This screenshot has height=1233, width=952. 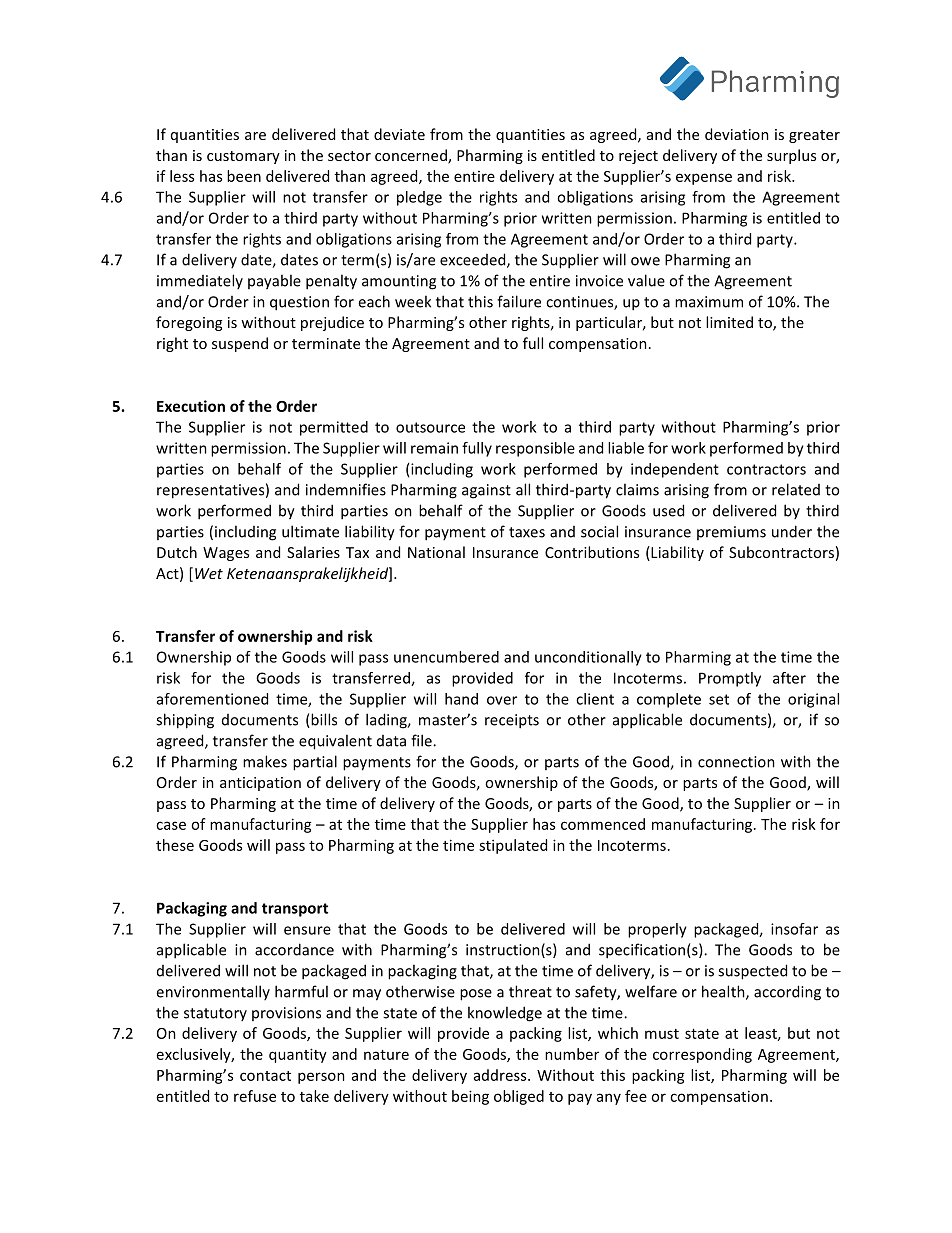 I want to click on concerned, so click(x=412, y=156).
